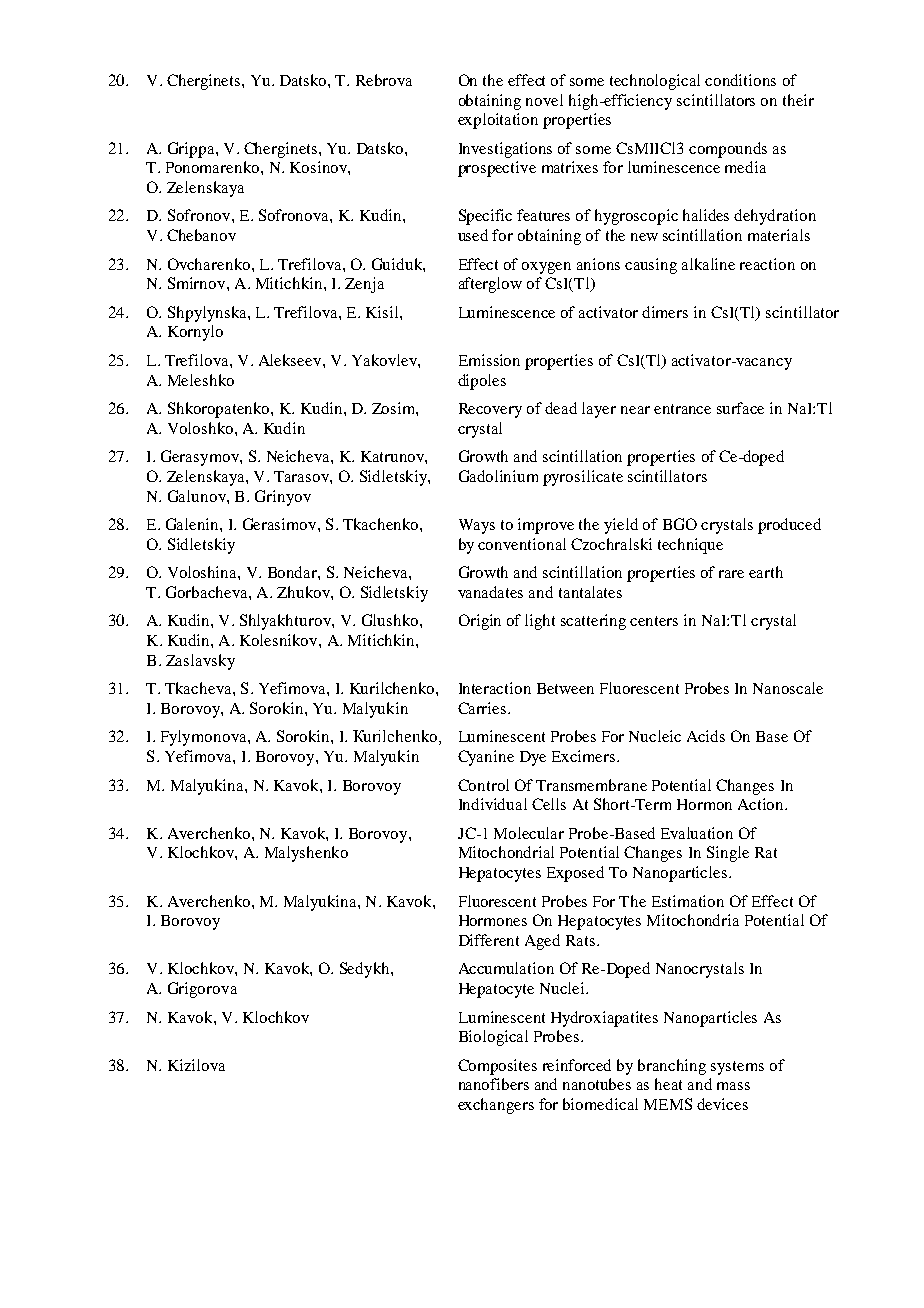 This document has width=924, height=1308. What do you see at coordinates (498, 121) in the document?
I see `exploitation` at bounding box center [498, 121].
